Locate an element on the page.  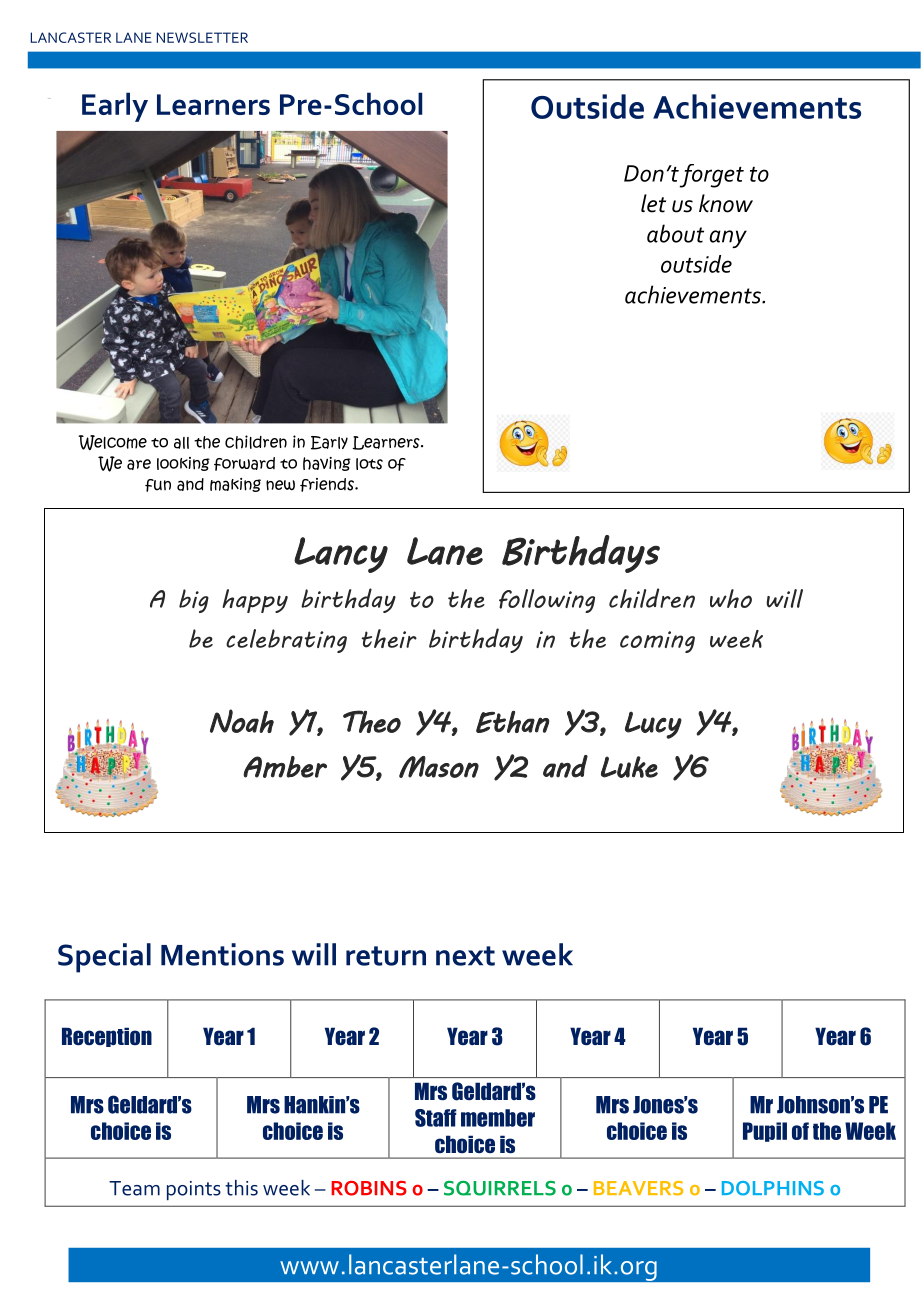
their is located at coordinates (389, 638).
